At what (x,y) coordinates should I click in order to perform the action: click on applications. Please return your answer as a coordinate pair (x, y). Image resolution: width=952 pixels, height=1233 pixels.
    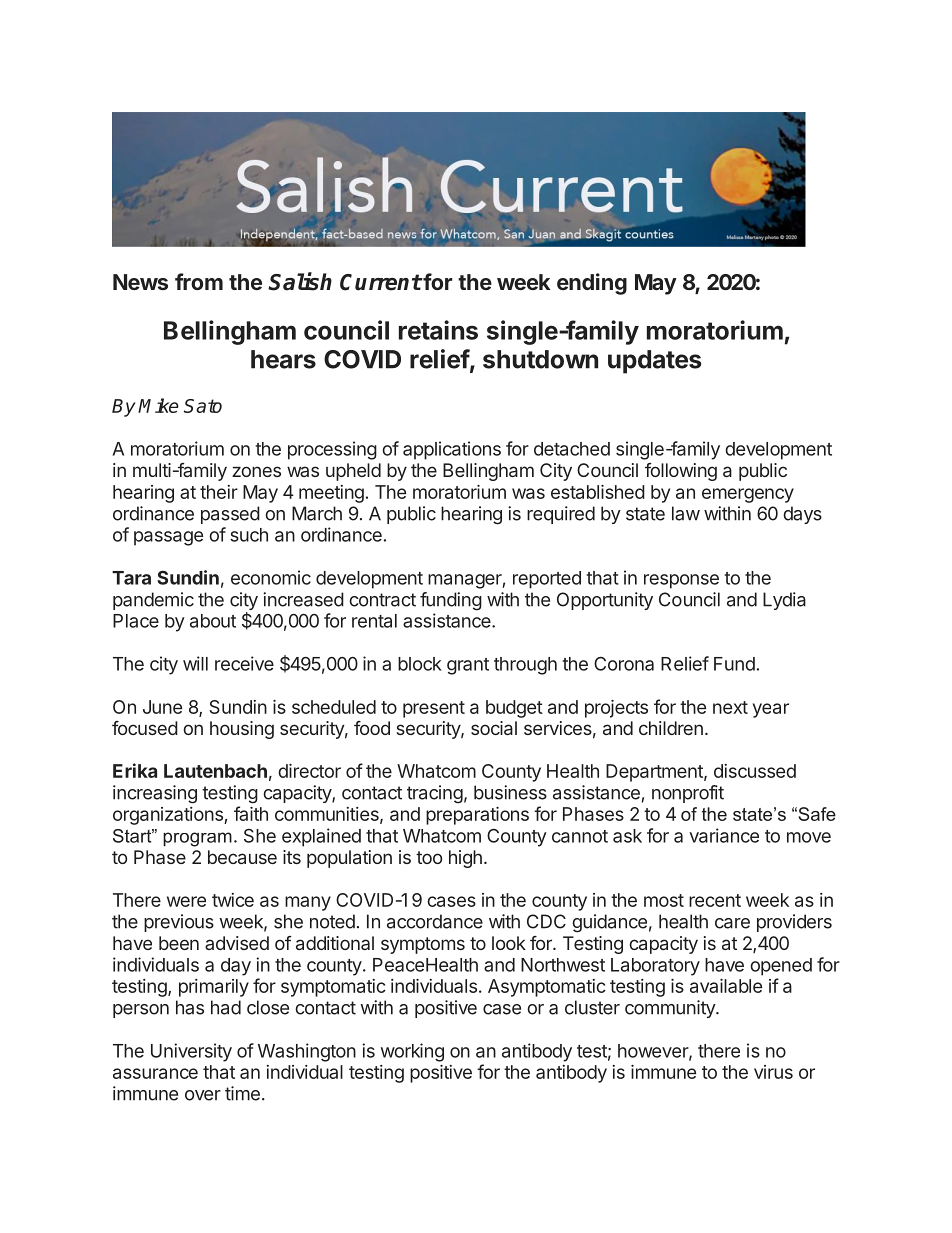
    Looking at the image, I should click on (452, 450).
